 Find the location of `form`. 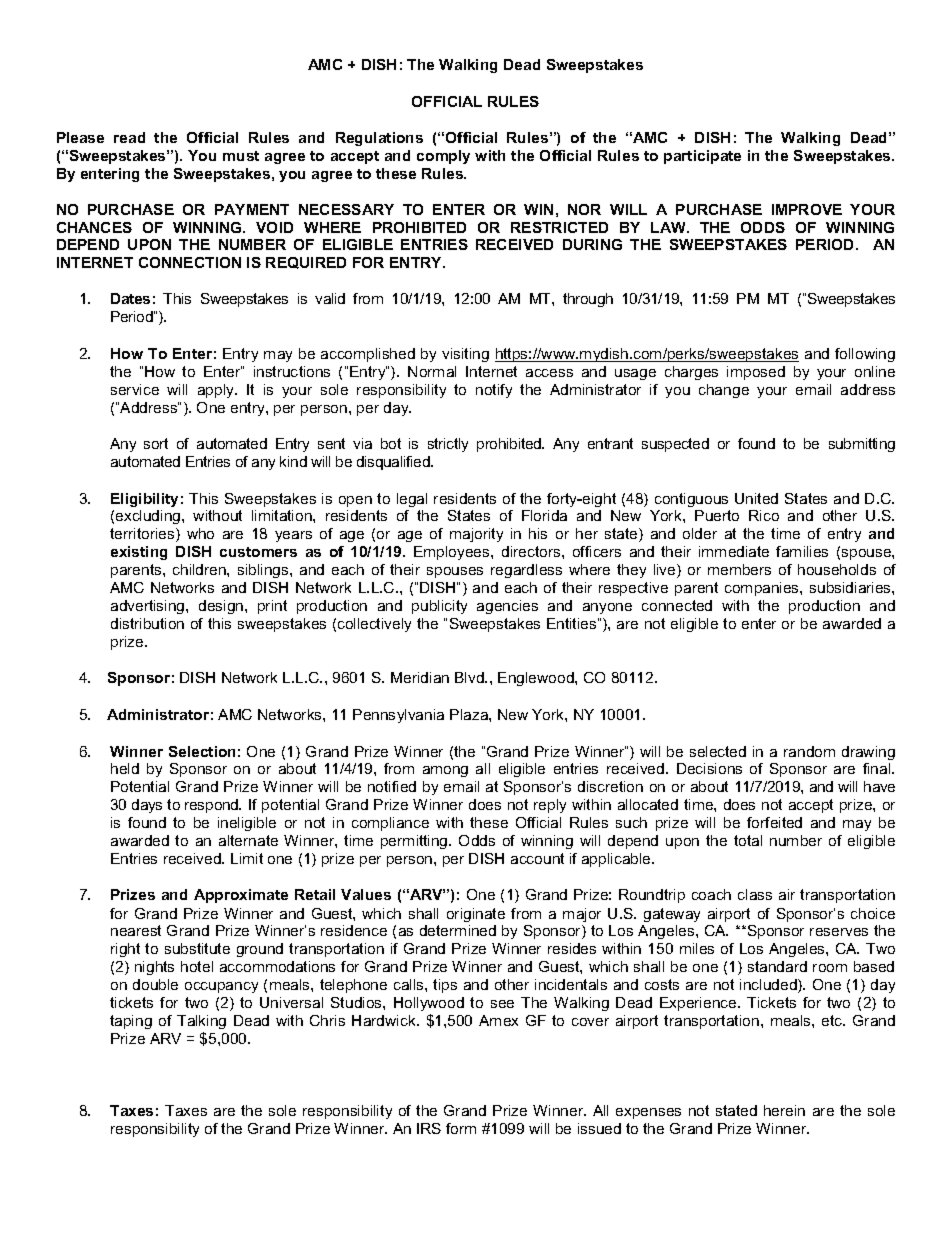

form is located at coordinates (461, 1128).
